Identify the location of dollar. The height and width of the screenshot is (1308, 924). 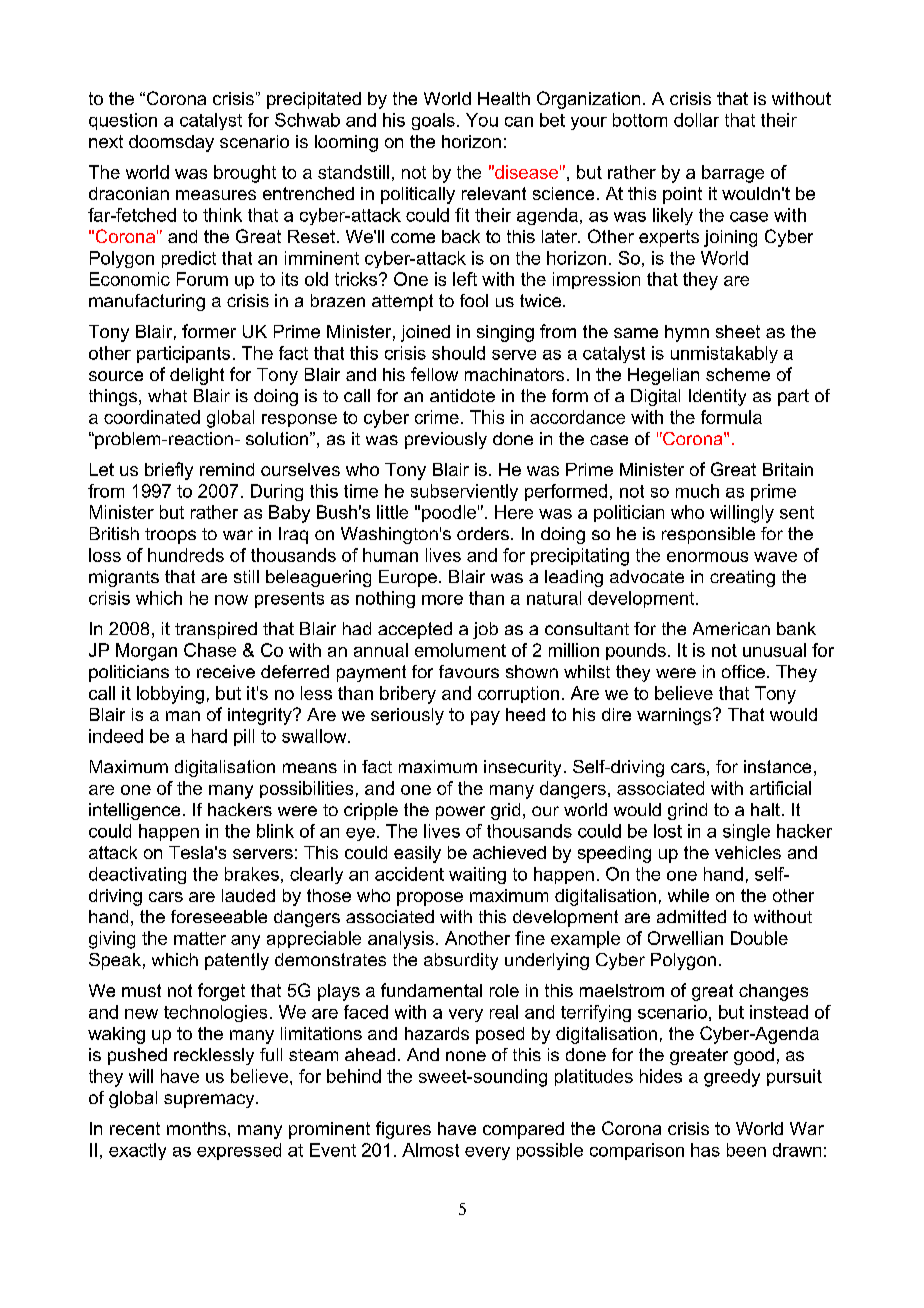
(696, 120).
